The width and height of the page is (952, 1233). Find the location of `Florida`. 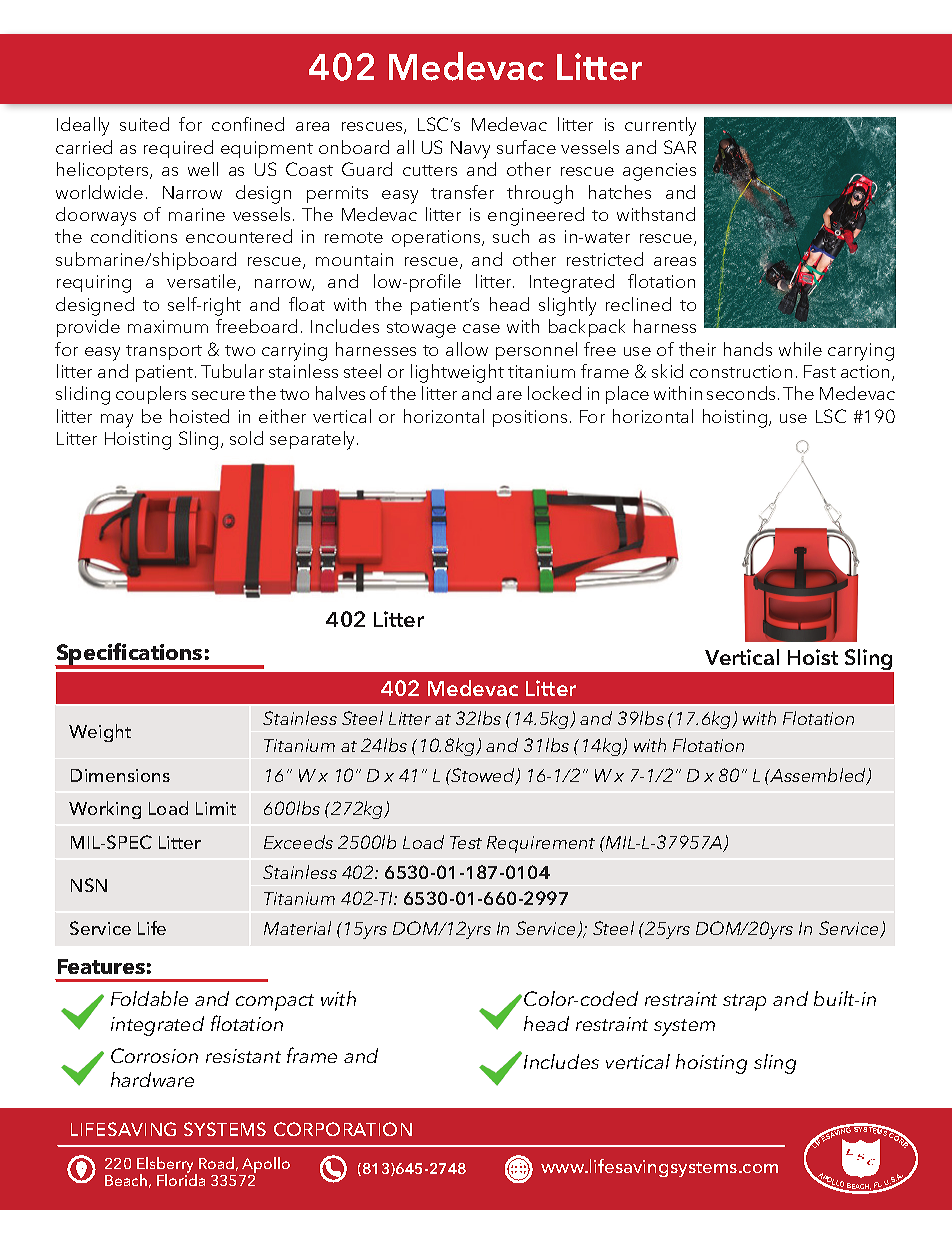

Florida is located at coordinates (181, 1179).
